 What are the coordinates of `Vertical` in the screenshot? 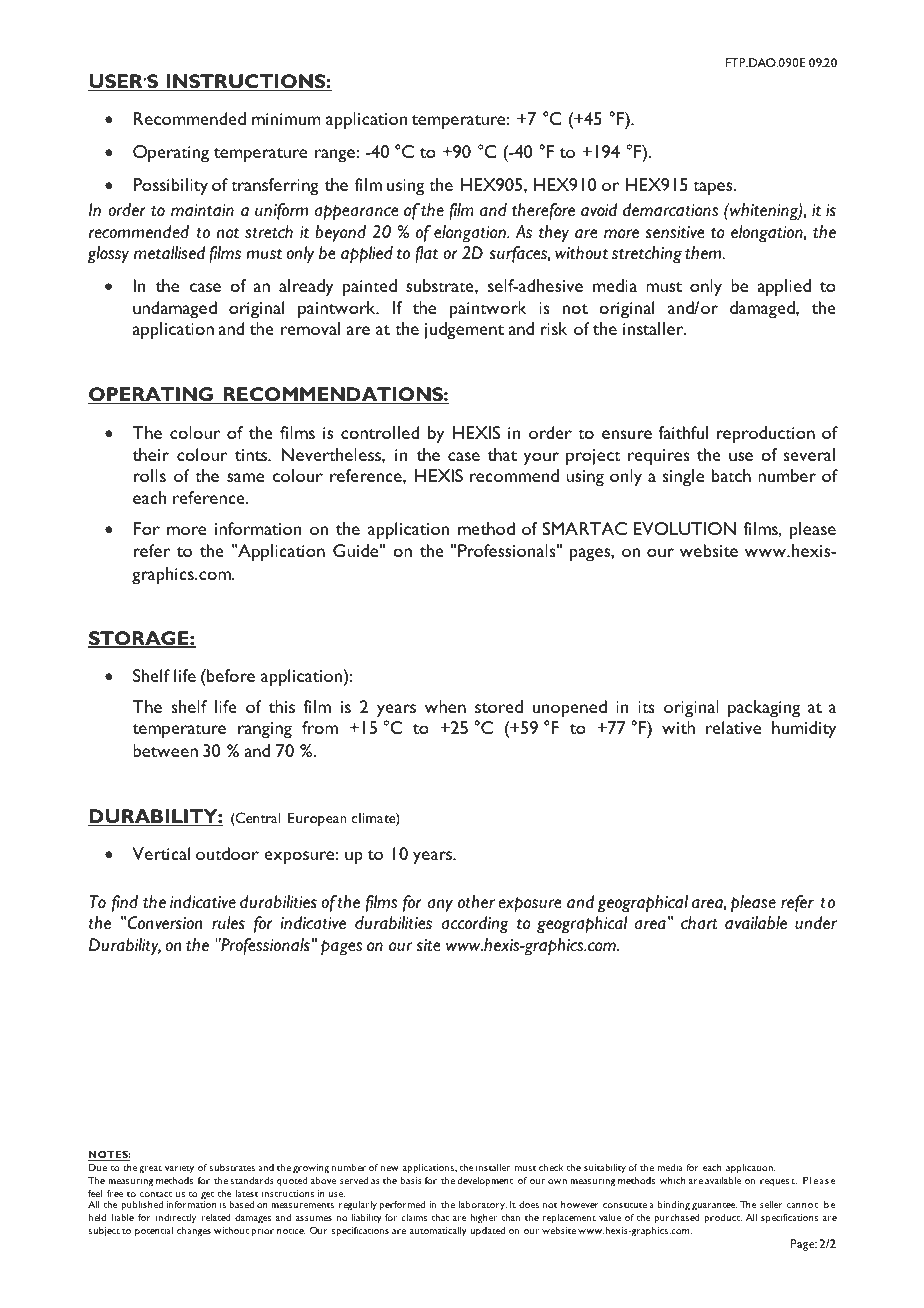 It's located at (161, 853).
